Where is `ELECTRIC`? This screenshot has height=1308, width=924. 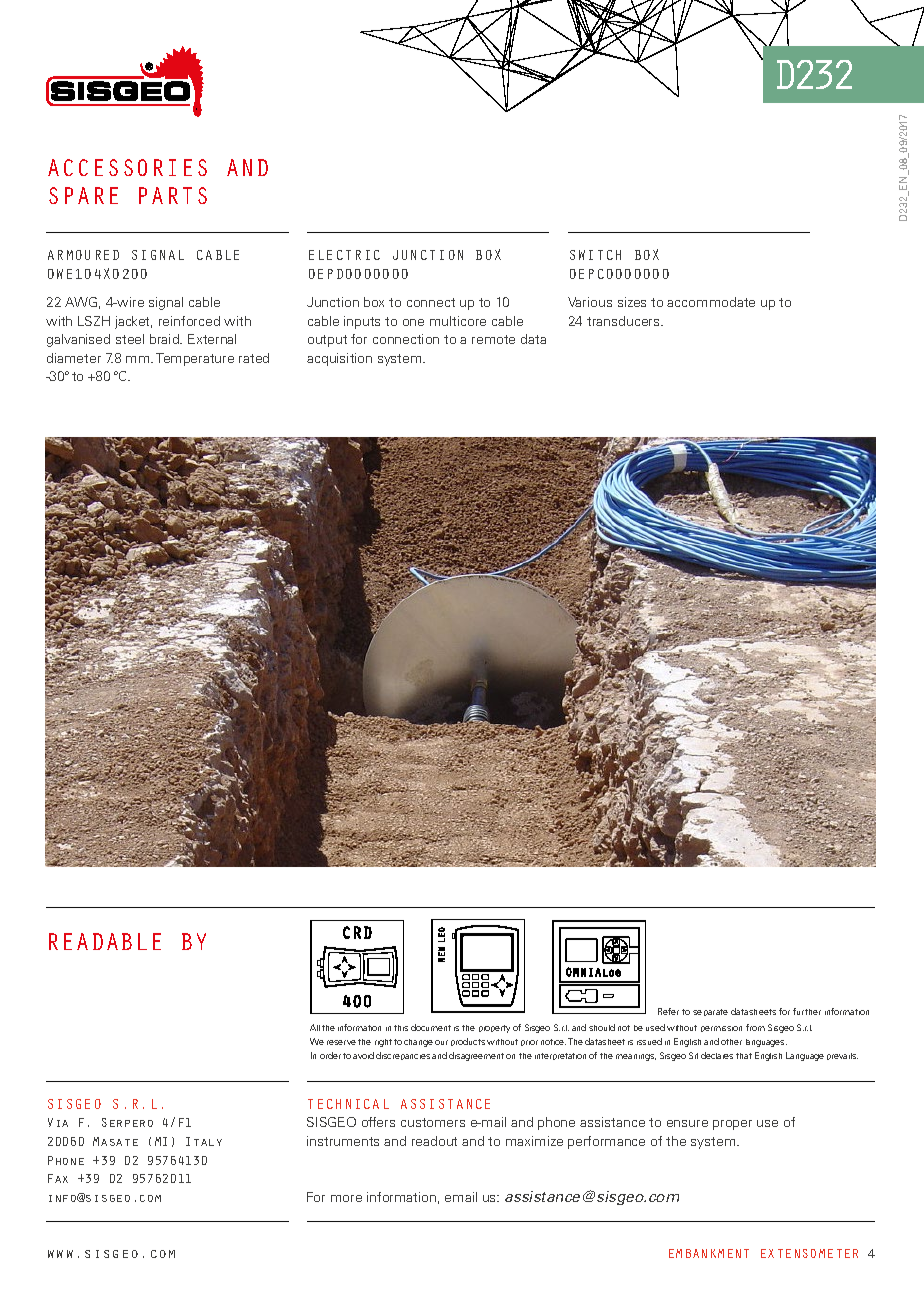 ELECTRIC is located at coordinates (344, 255).
